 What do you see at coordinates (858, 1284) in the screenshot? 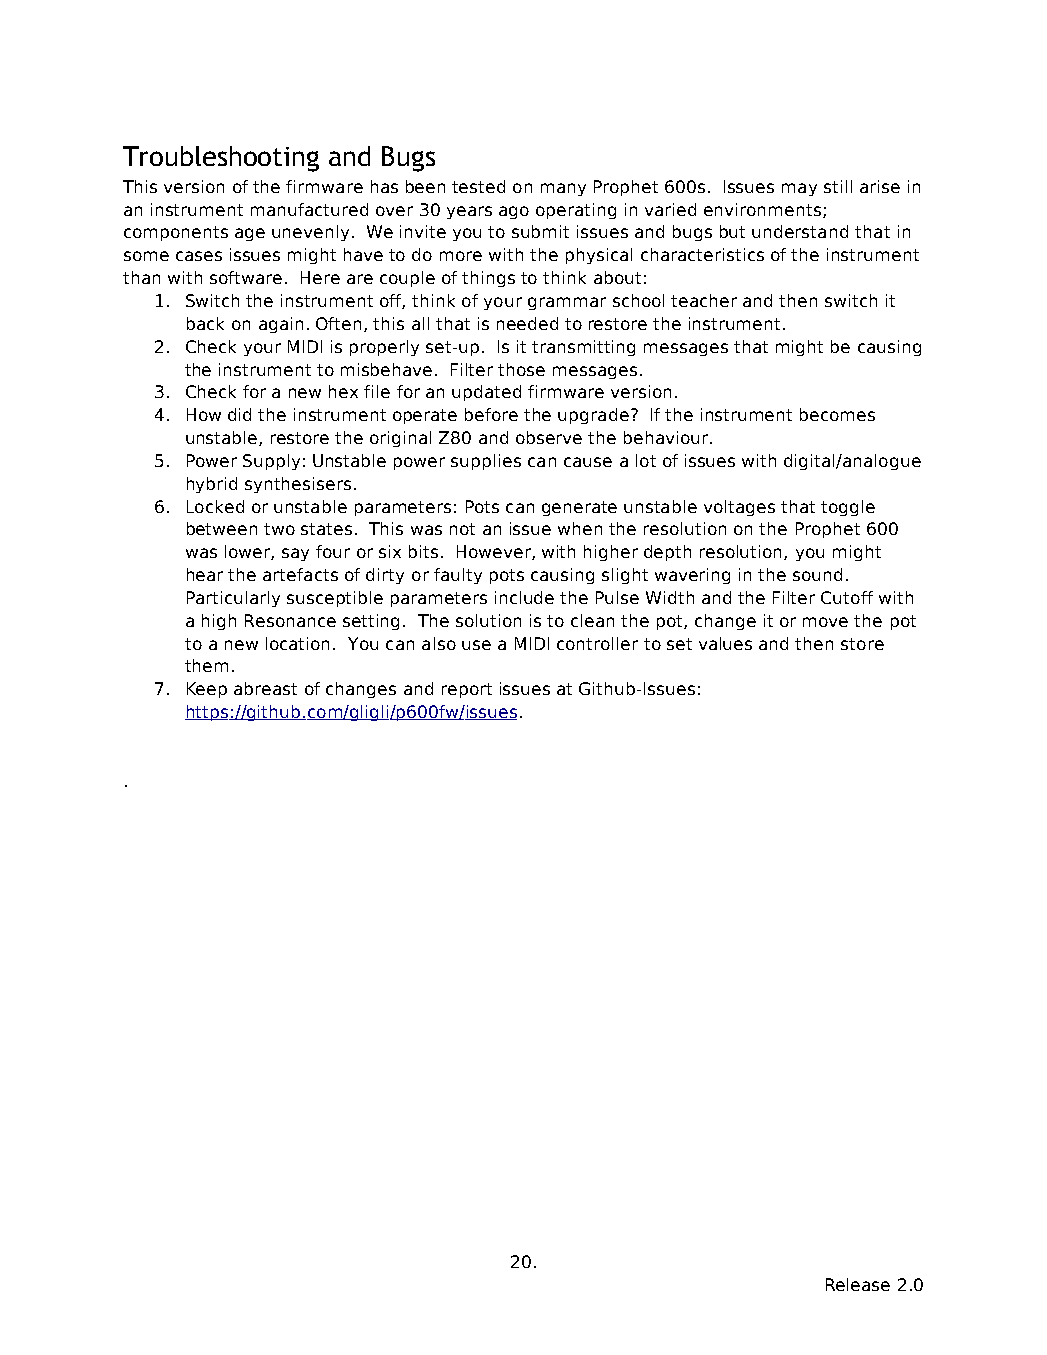
I see `Release` at bounding box center [858, 1284].
